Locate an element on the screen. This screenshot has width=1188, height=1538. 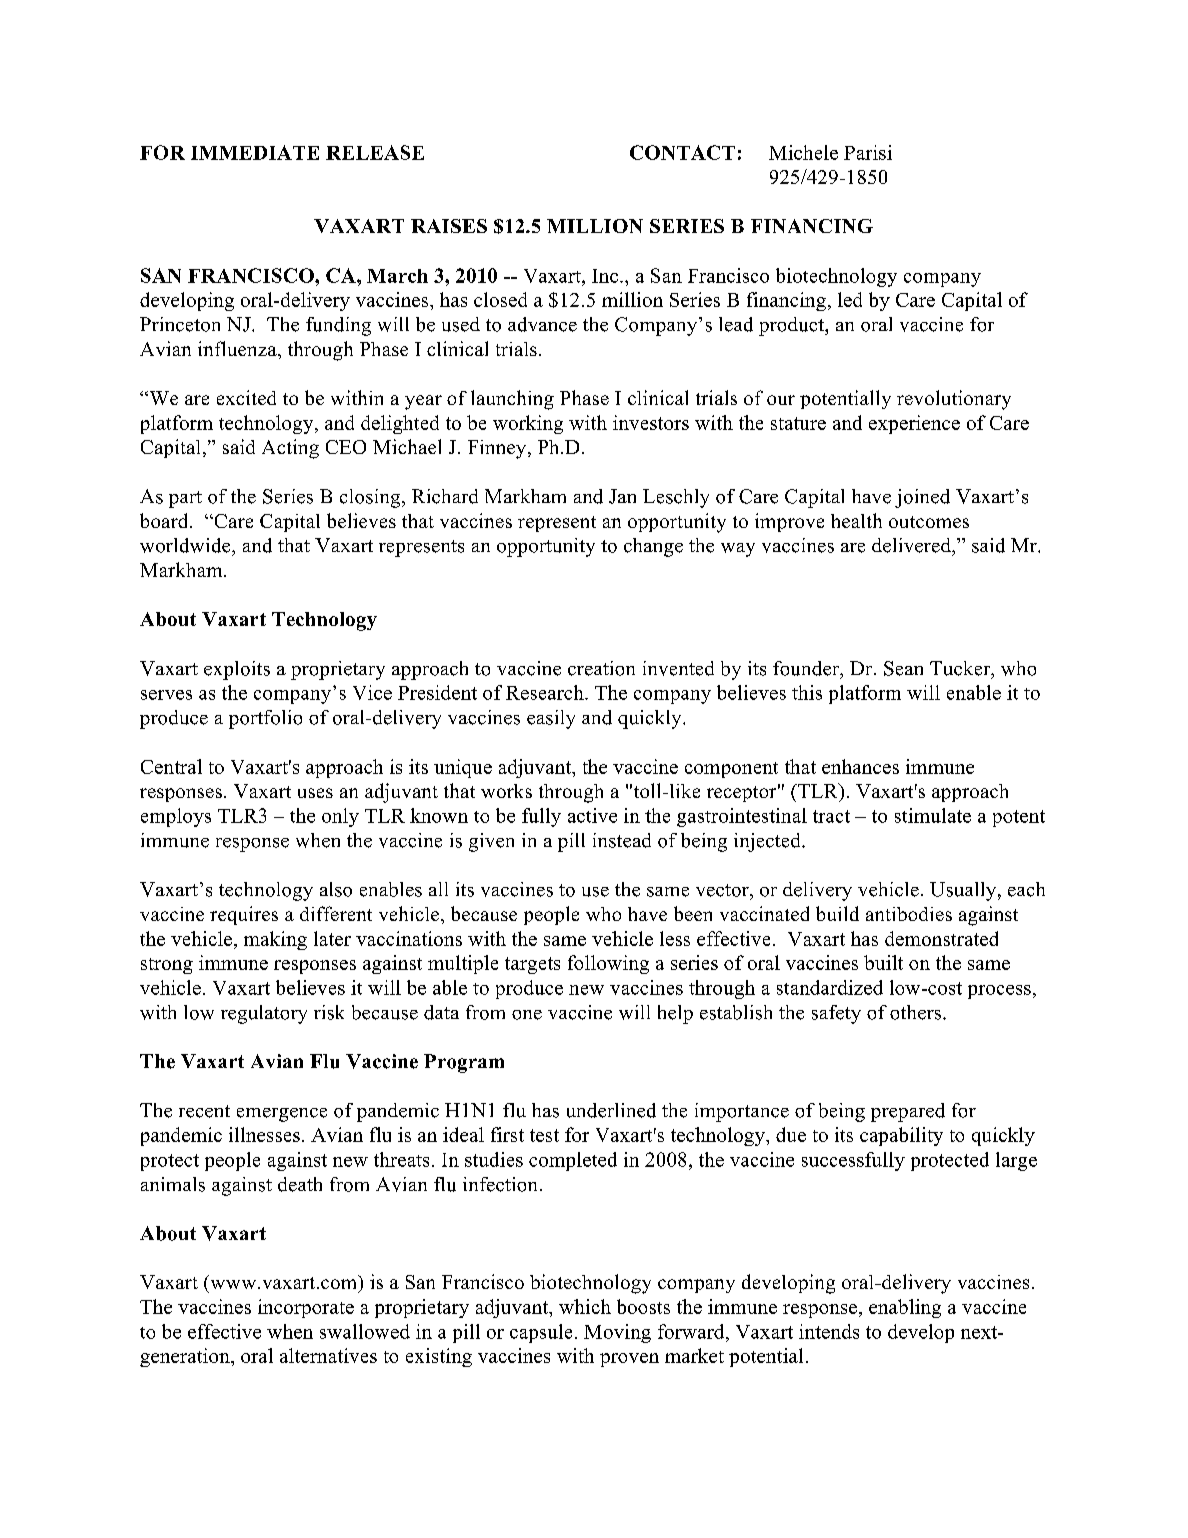
help is located at coordinates (675, 1014).
